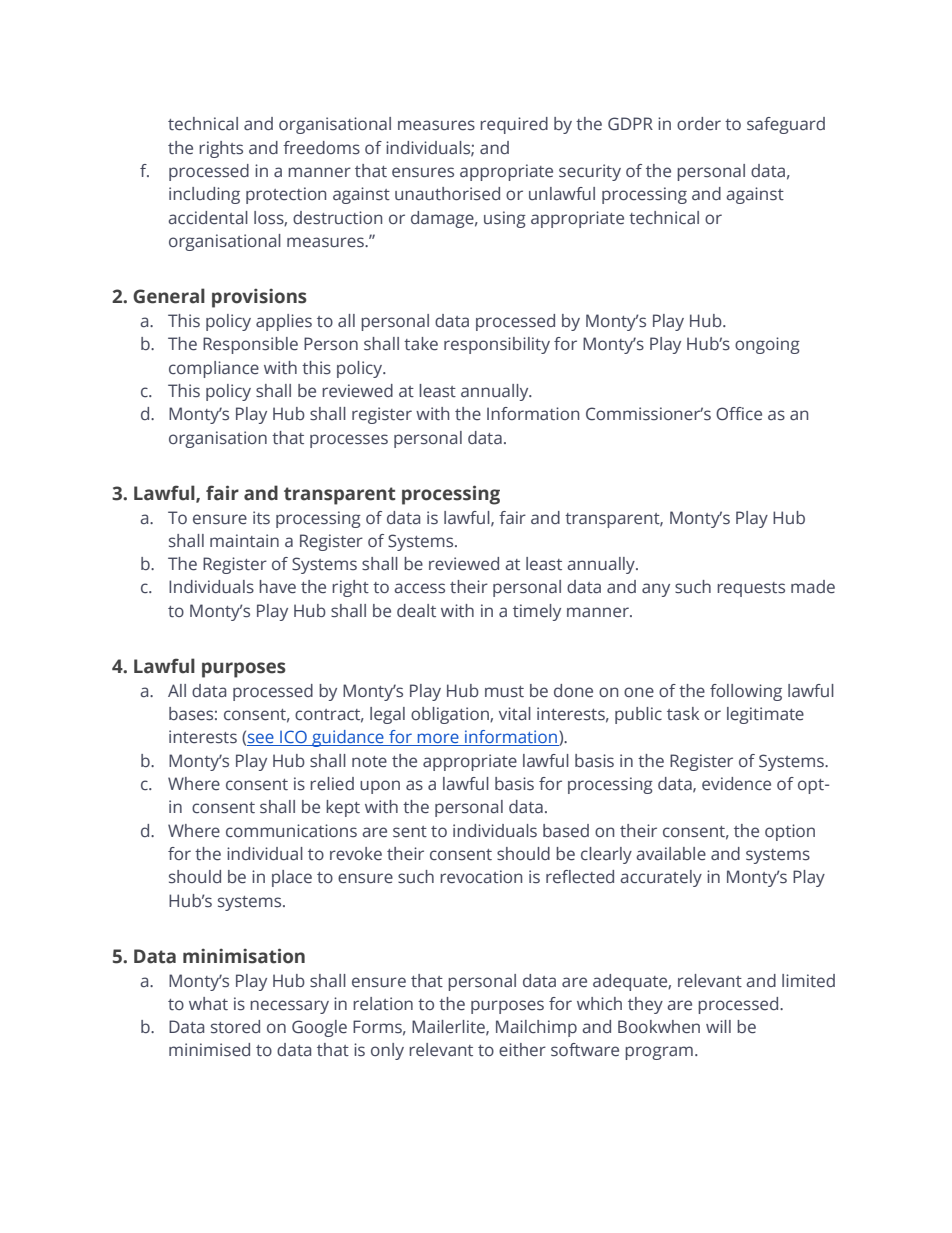 This screenshot has width=952, height=1233. What do you see at coordinates (349, 441) in the screenshot?
I see `processes` at bounding box center [349, 441].
